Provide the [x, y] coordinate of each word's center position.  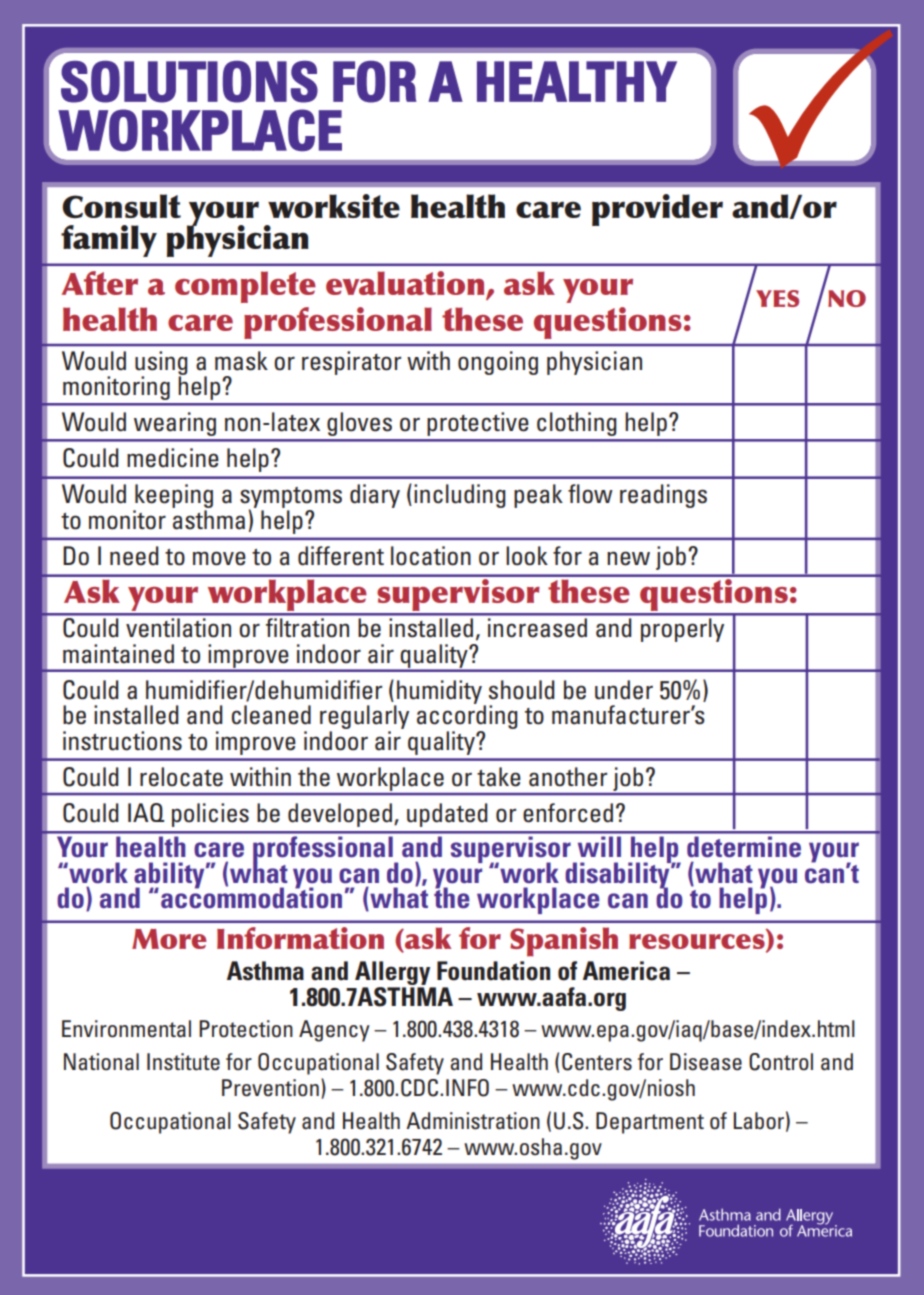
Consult [121, 206]
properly [682, 630]
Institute [183, 1062]
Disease [706, 1062]
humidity [440, 693]
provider [657, 210]
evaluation [406, 284]
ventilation [178, 627]
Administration [473, 1121]
